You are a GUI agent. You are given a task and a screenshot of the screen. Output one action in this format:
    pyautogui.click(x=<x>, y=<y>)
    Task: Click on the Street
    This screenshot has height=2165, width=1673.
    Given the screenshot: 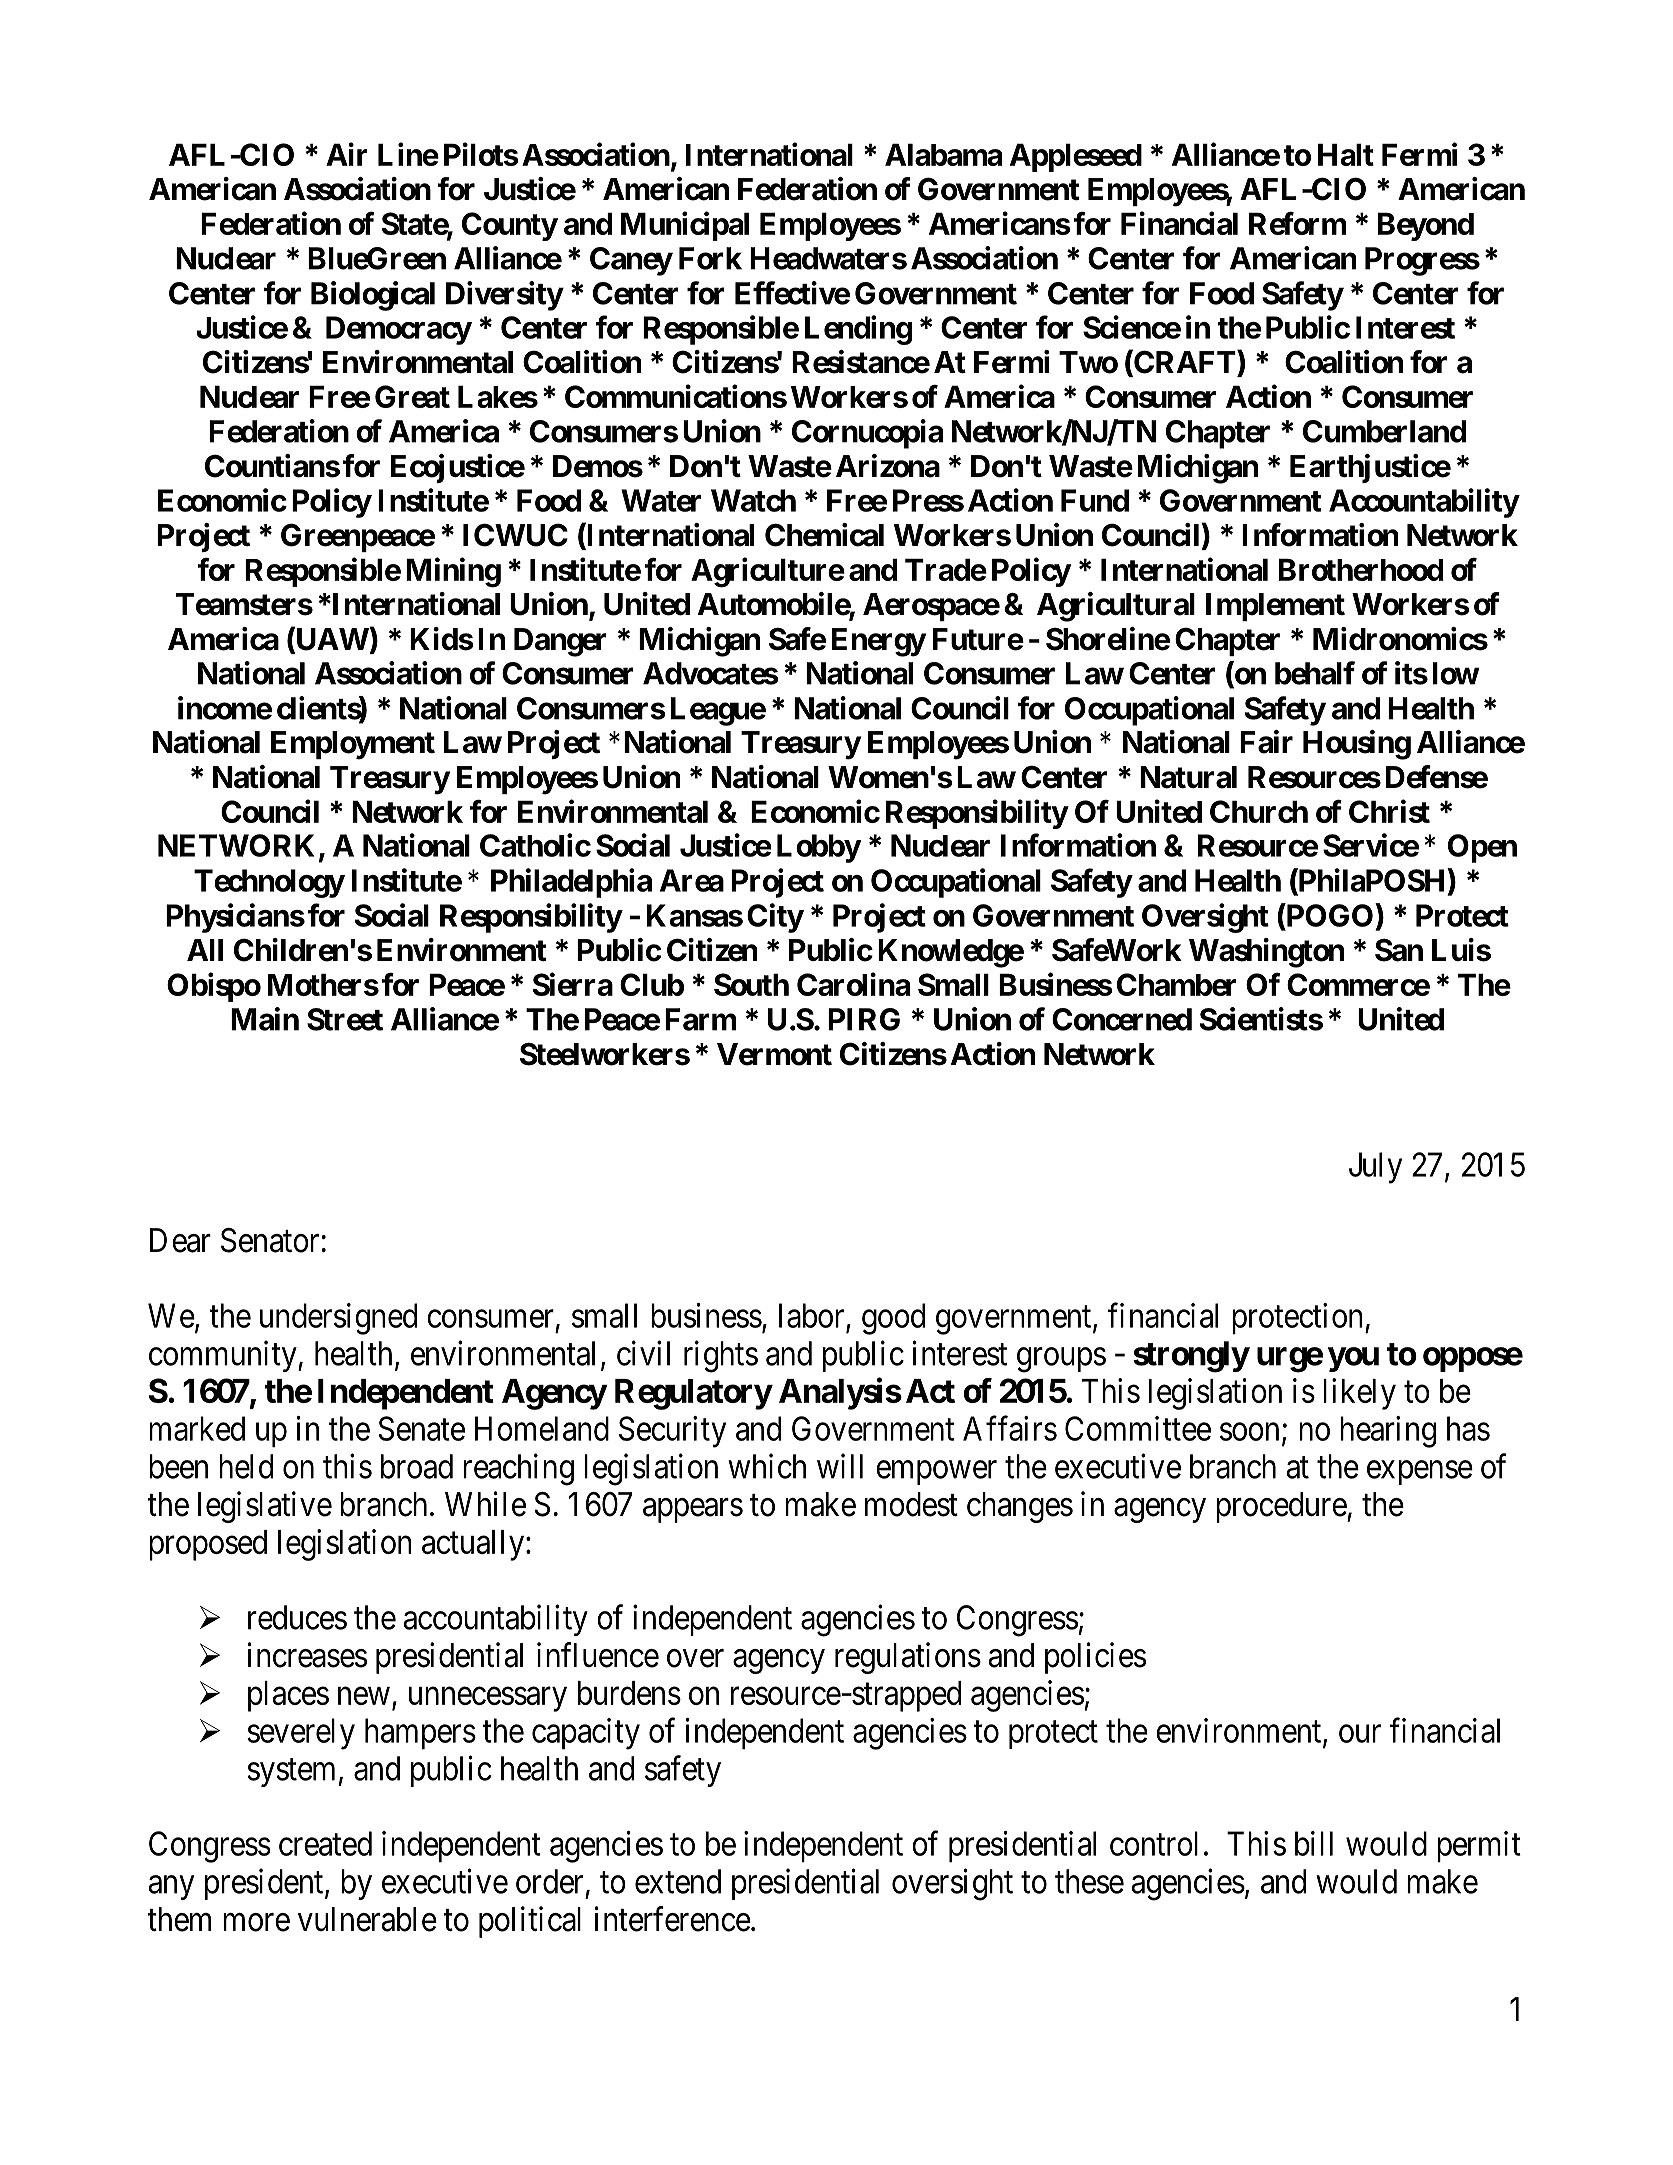 What is the action you would take?
    pyautogui.click(x=345, y=1019)
